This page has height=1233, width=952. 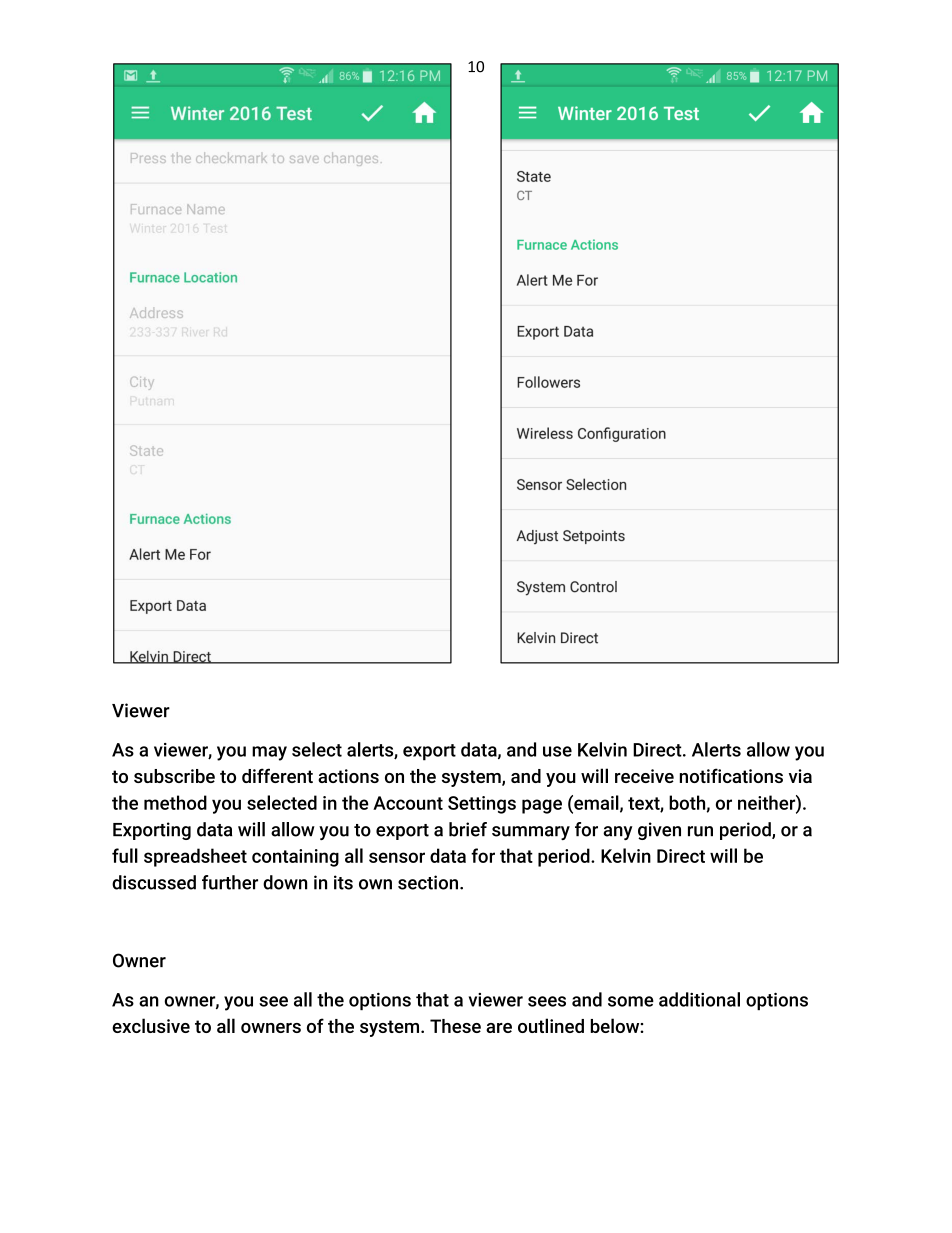 I want to click on run, so click(x=700, y=831).
